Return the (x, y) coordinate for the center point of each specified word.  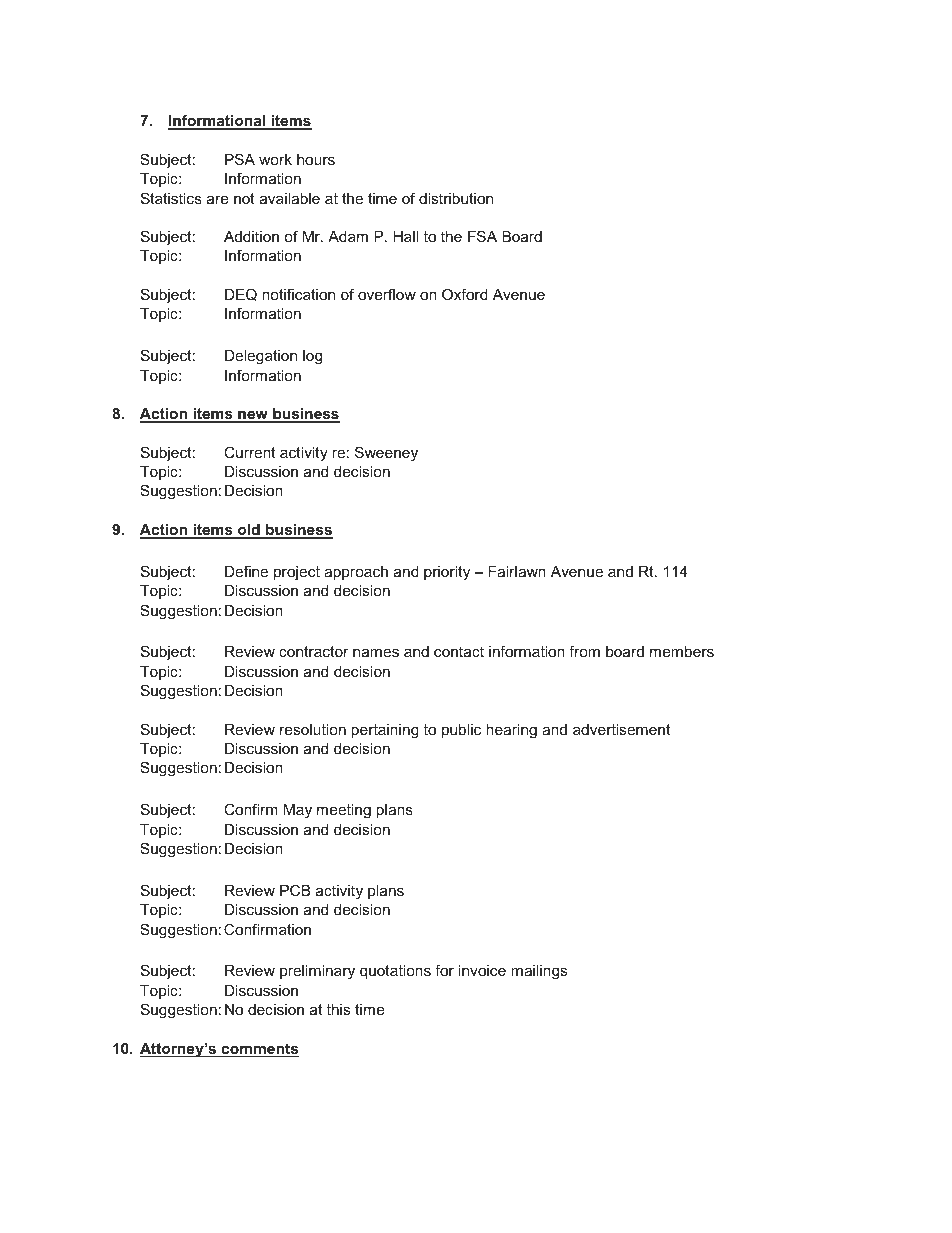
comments (259, 1050)
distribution (456, 198)
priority (447, 573)
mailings (539, 972)
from (584, 651)
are (217, 199)
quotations (395, 972)
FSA (482, 236)
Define (246, 571)
